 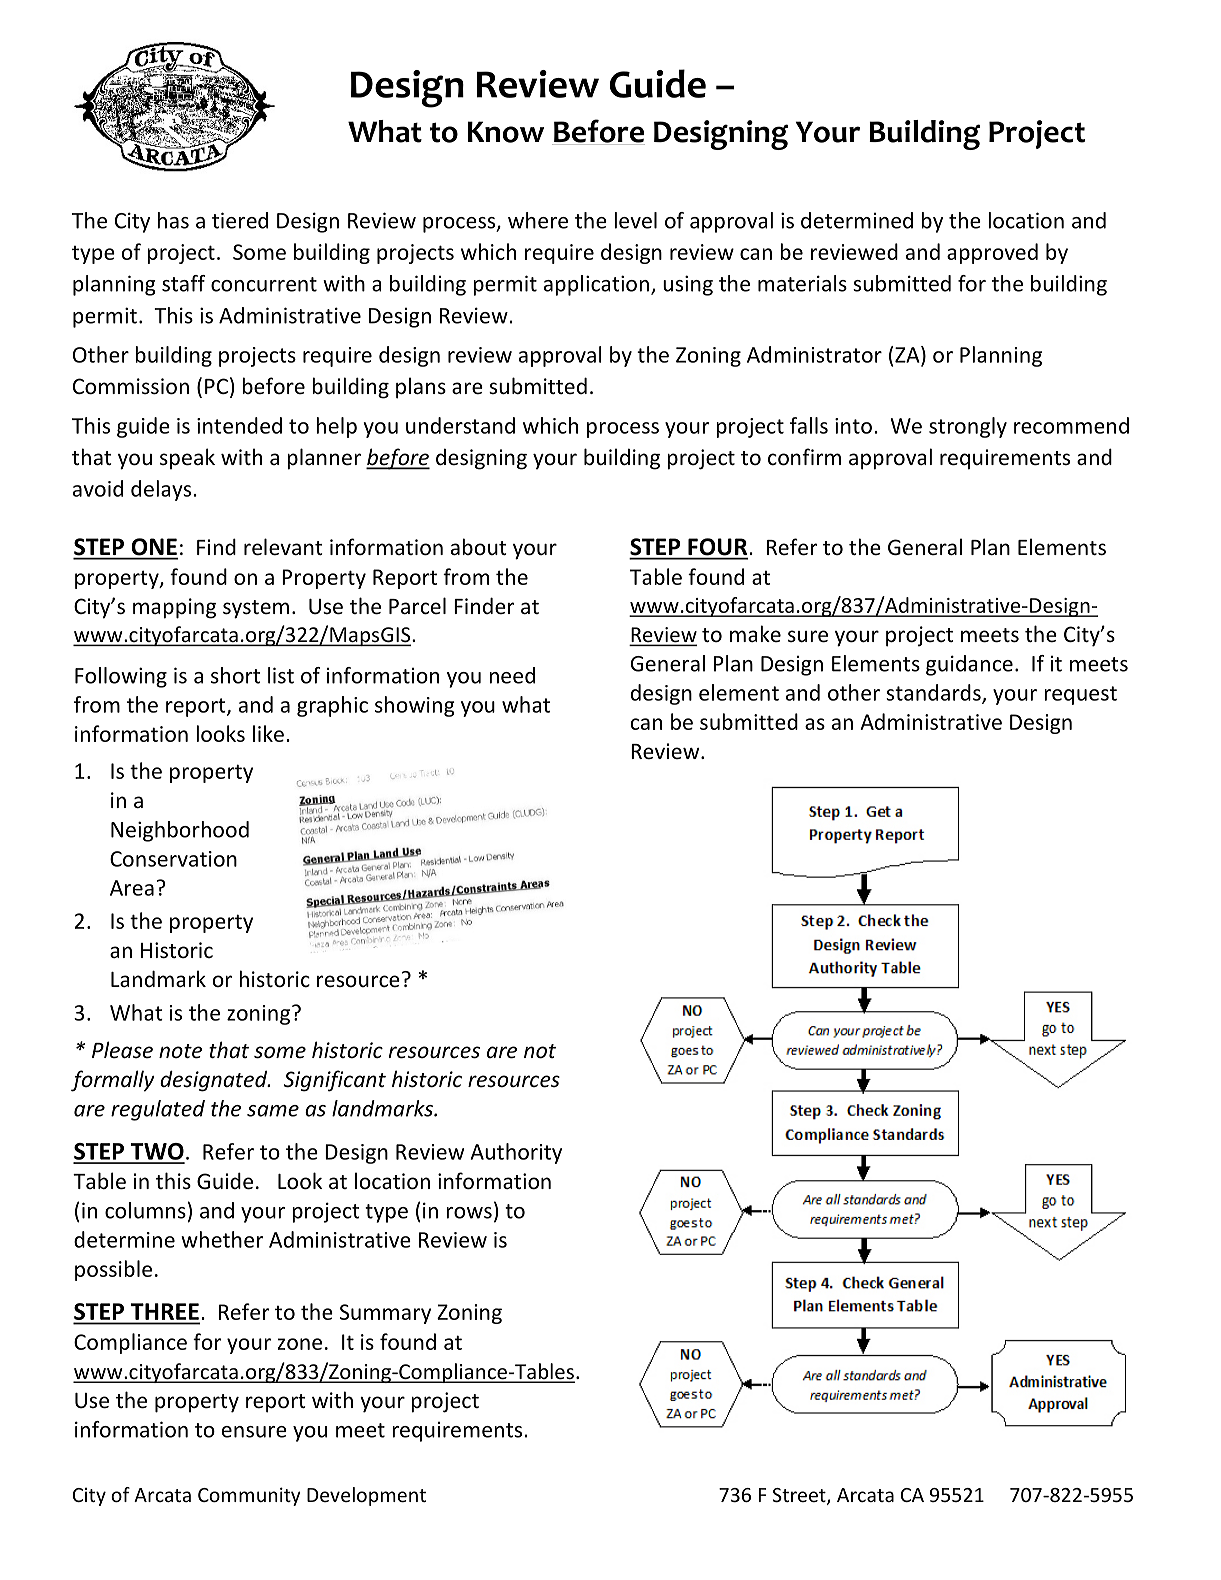 I want to click on tiered, so click(x=240, y=220).
